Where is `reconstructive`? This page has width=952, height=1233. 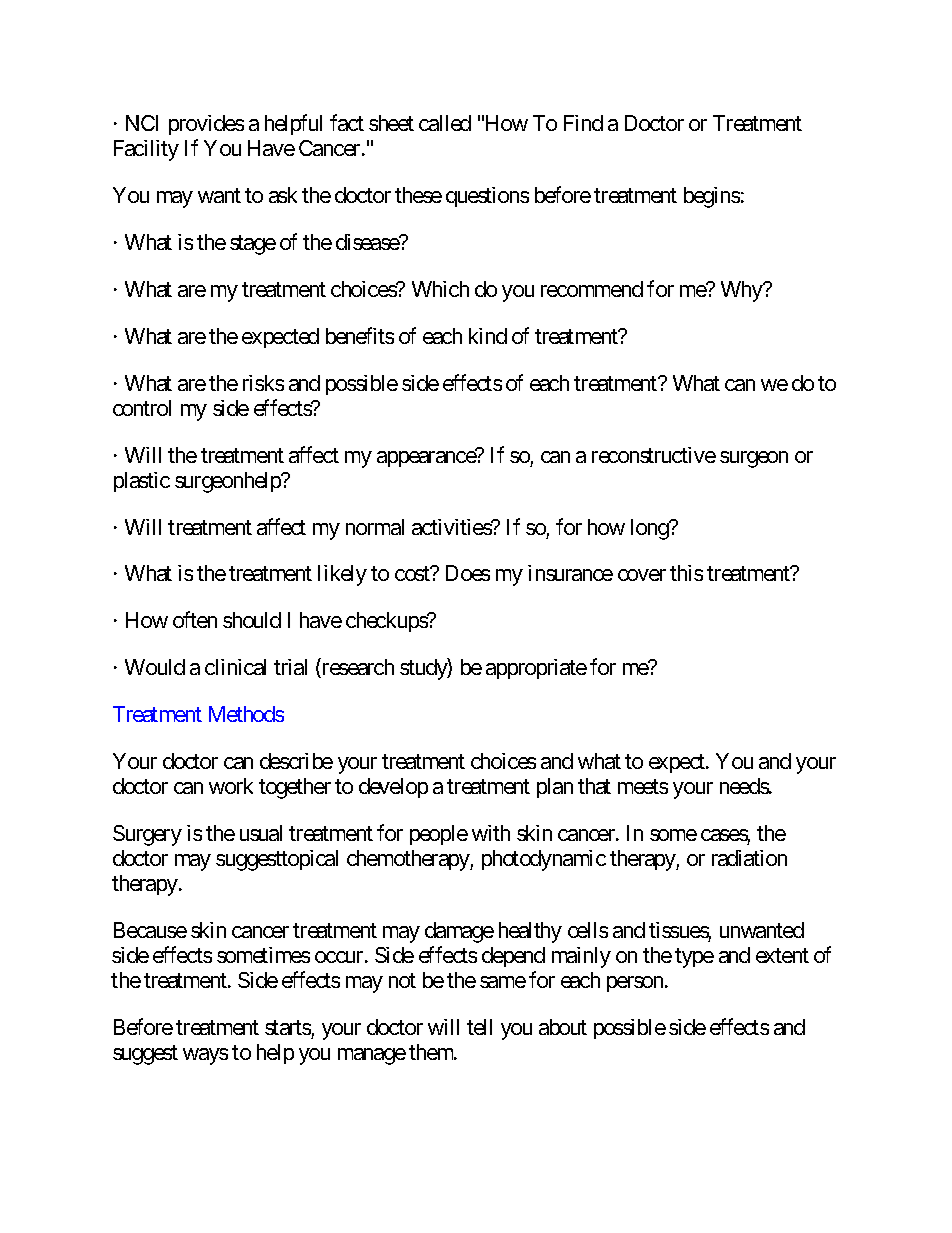
reconstructive is located at coordinates (654, 455).
